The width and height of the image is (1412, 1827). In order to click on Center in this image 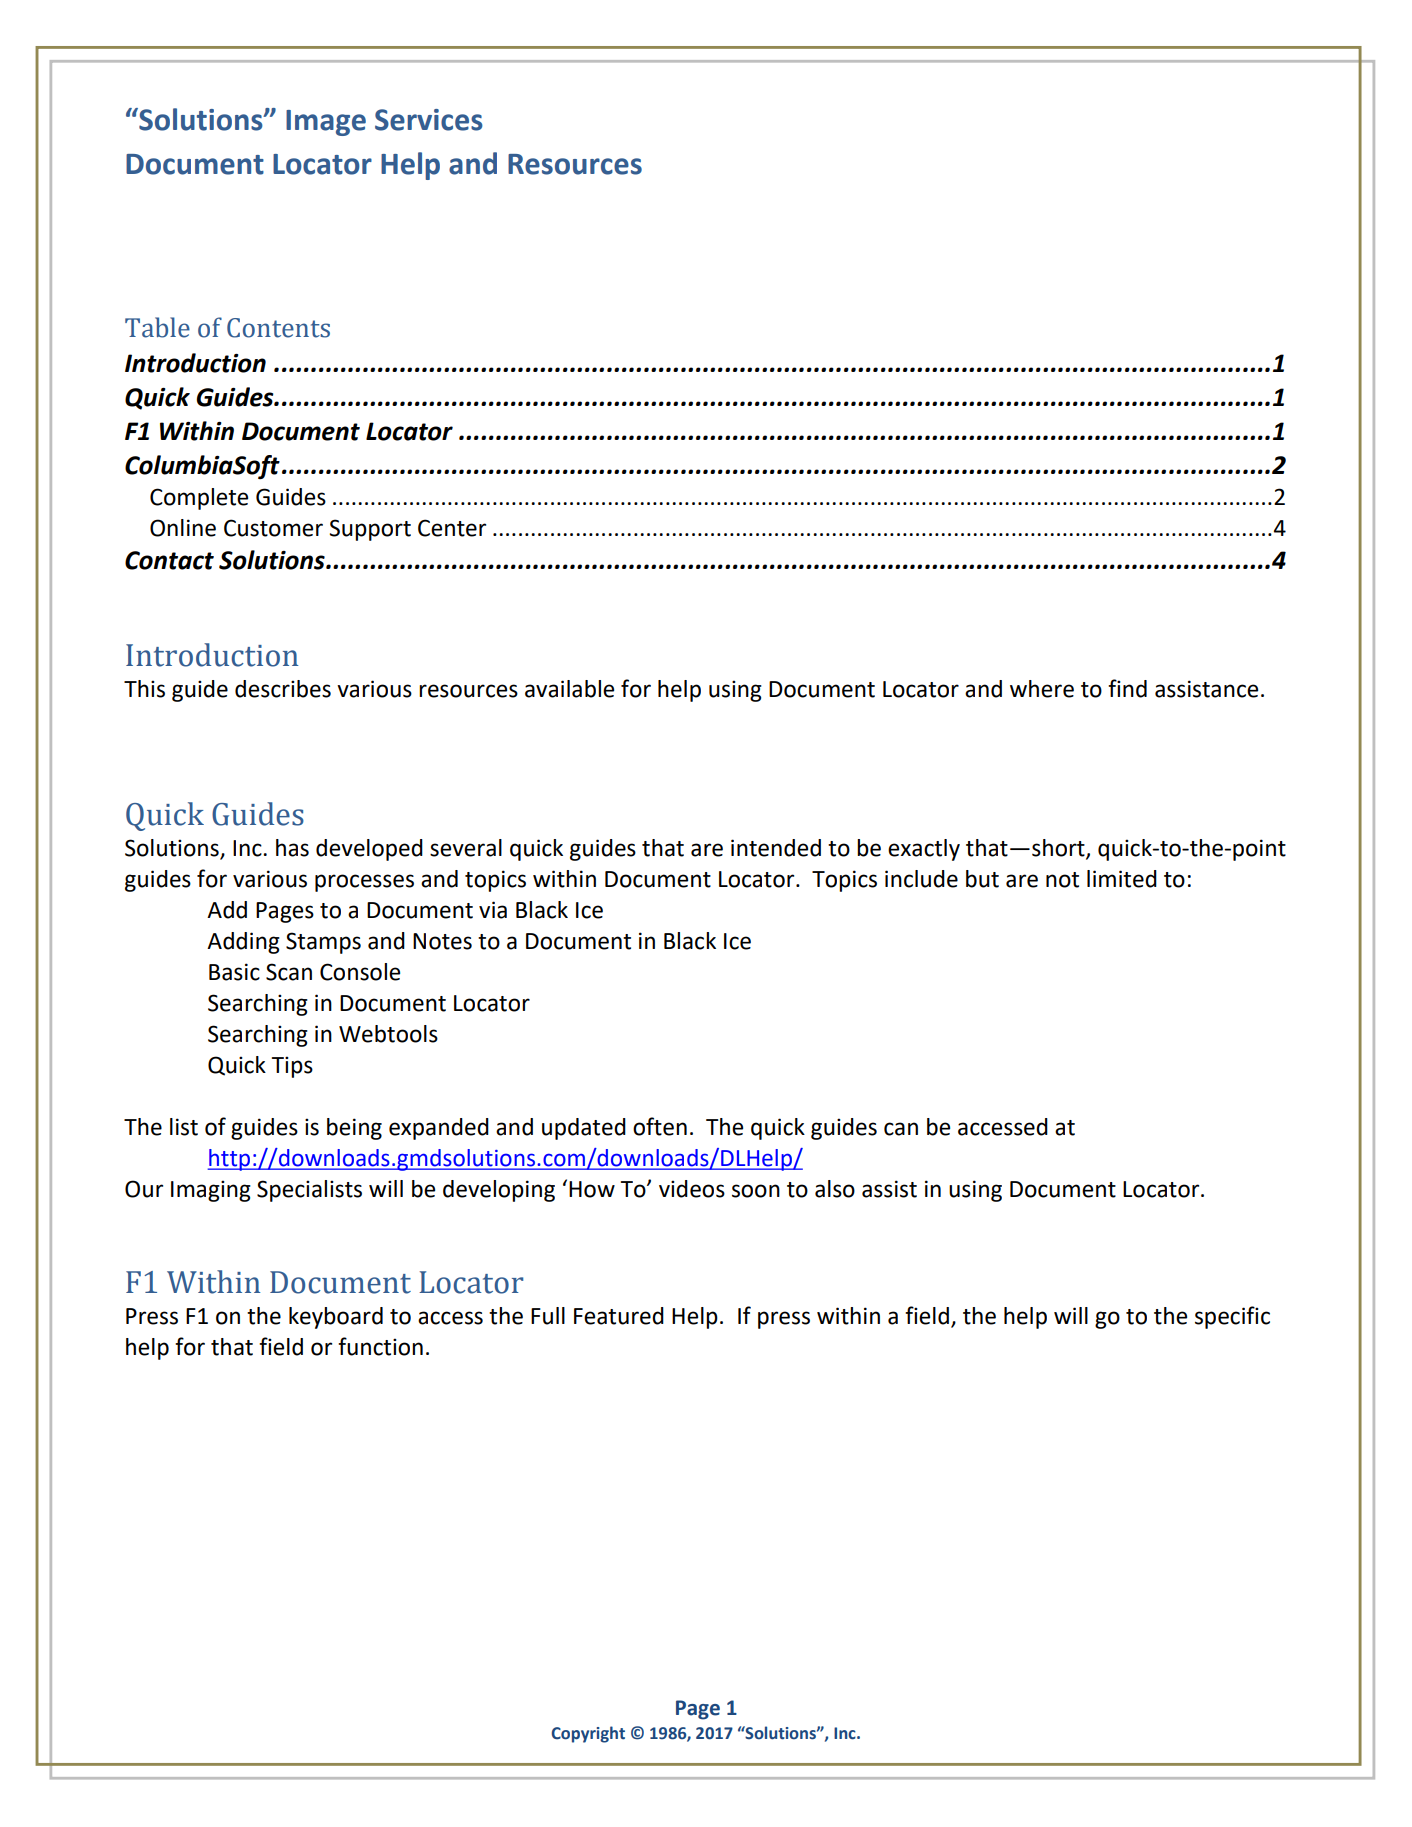, I will do `click(452, 528)`.
